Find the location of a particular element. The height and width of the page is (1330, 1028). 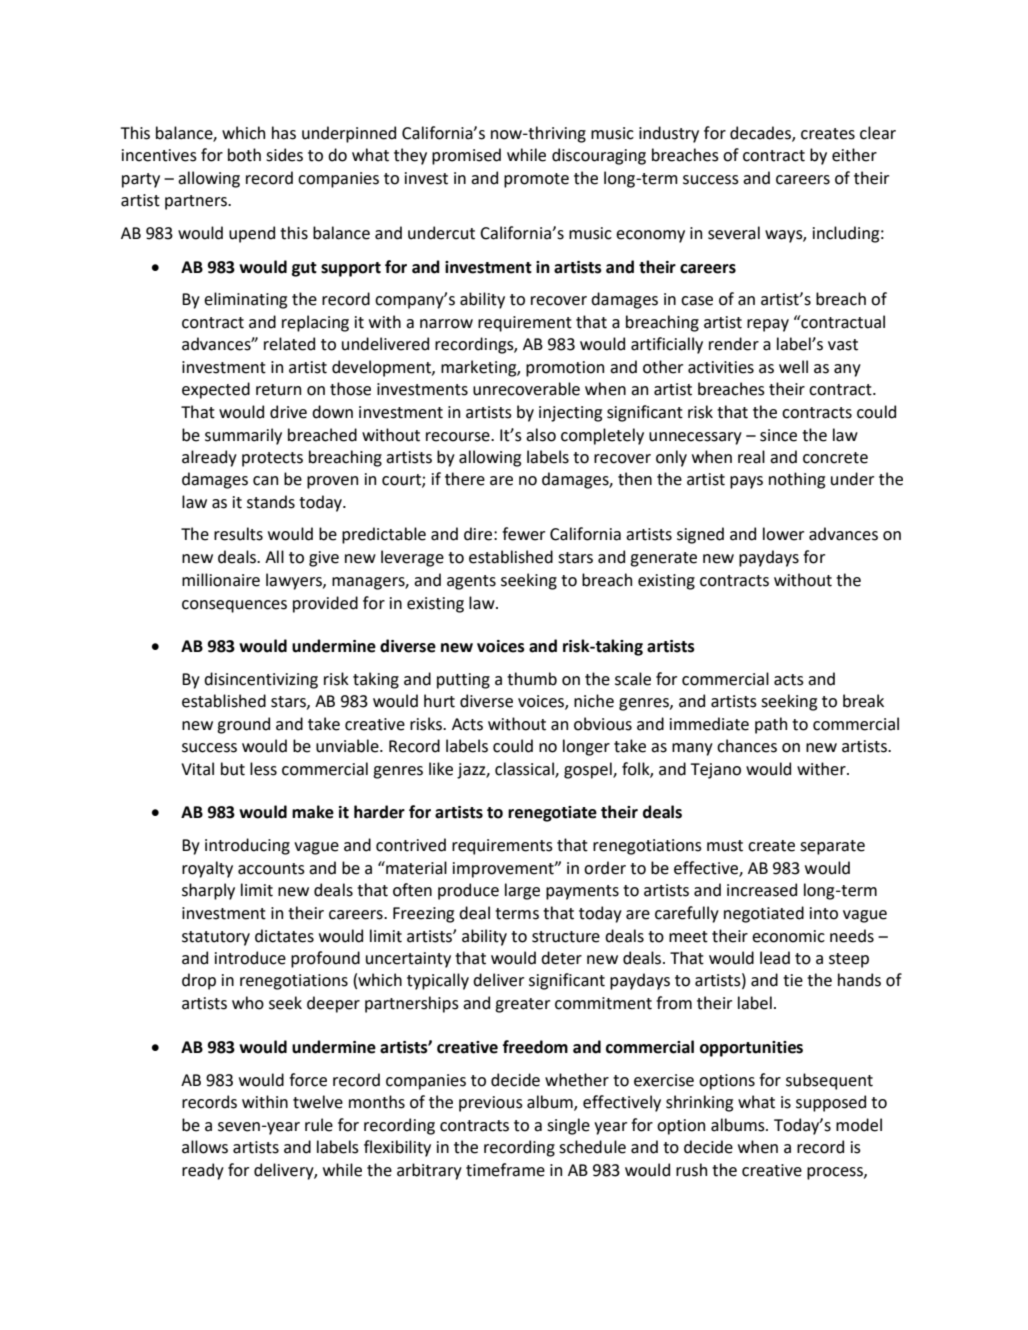

both is located at coordinates (244, 155).
